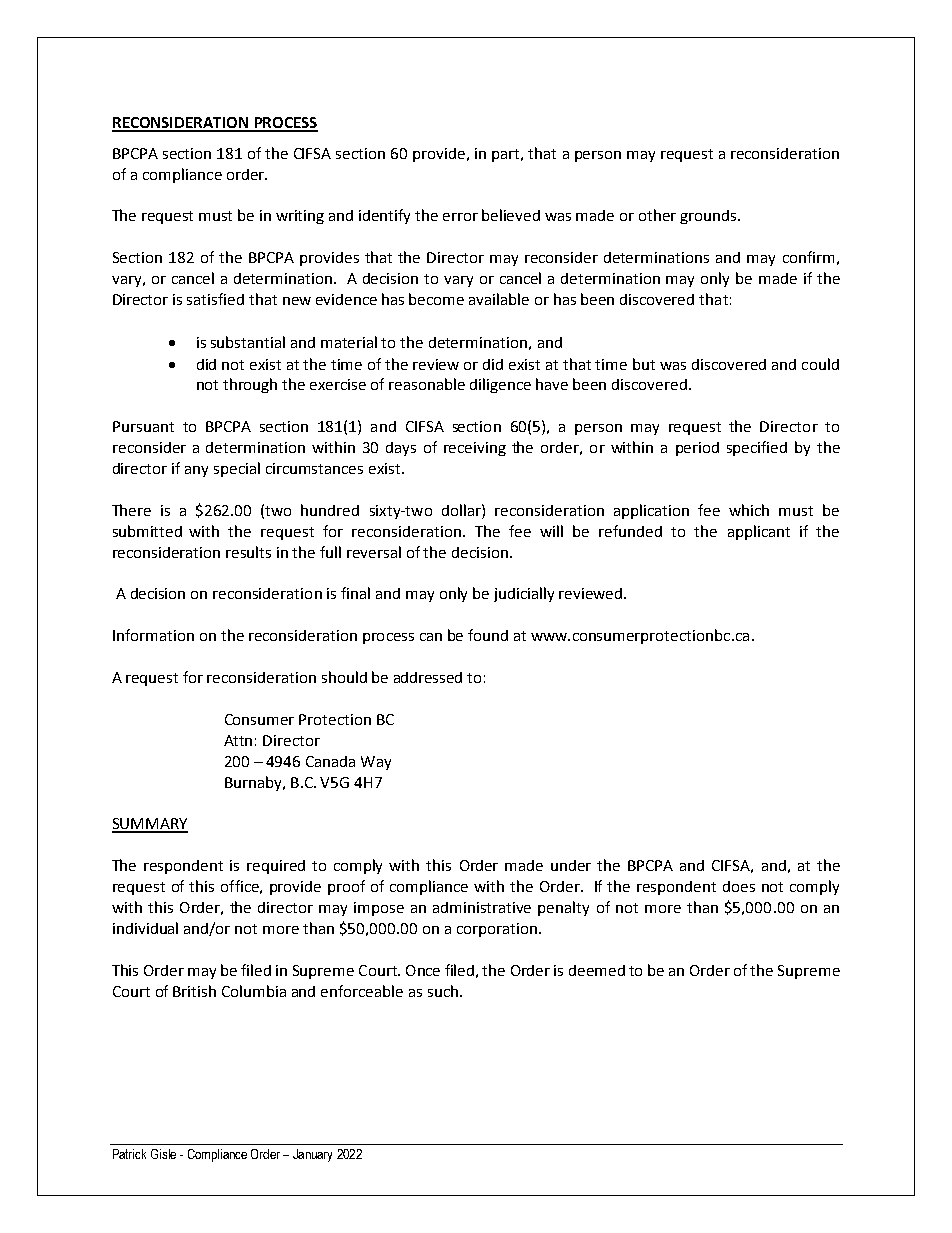 This screenshot has width=952, height=1233. I want to click on Information, so click(153, 635).
